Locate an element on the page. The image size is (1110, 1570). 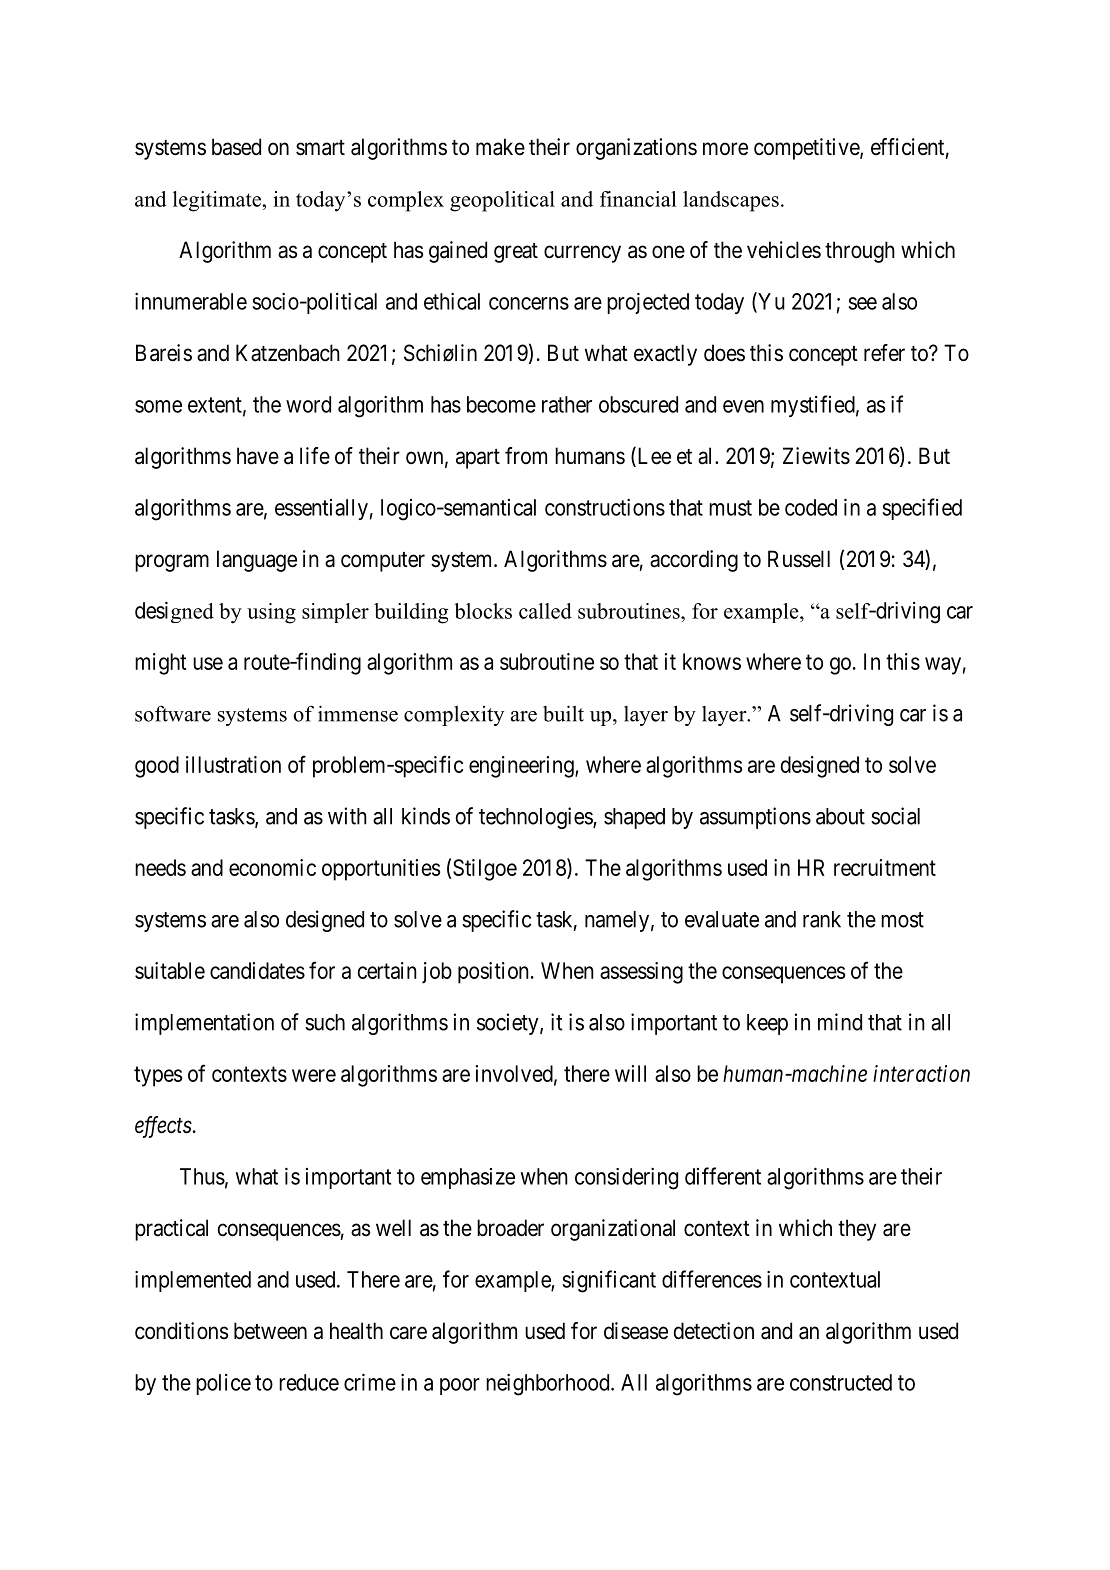
through is located at coordinates (860, 252).
